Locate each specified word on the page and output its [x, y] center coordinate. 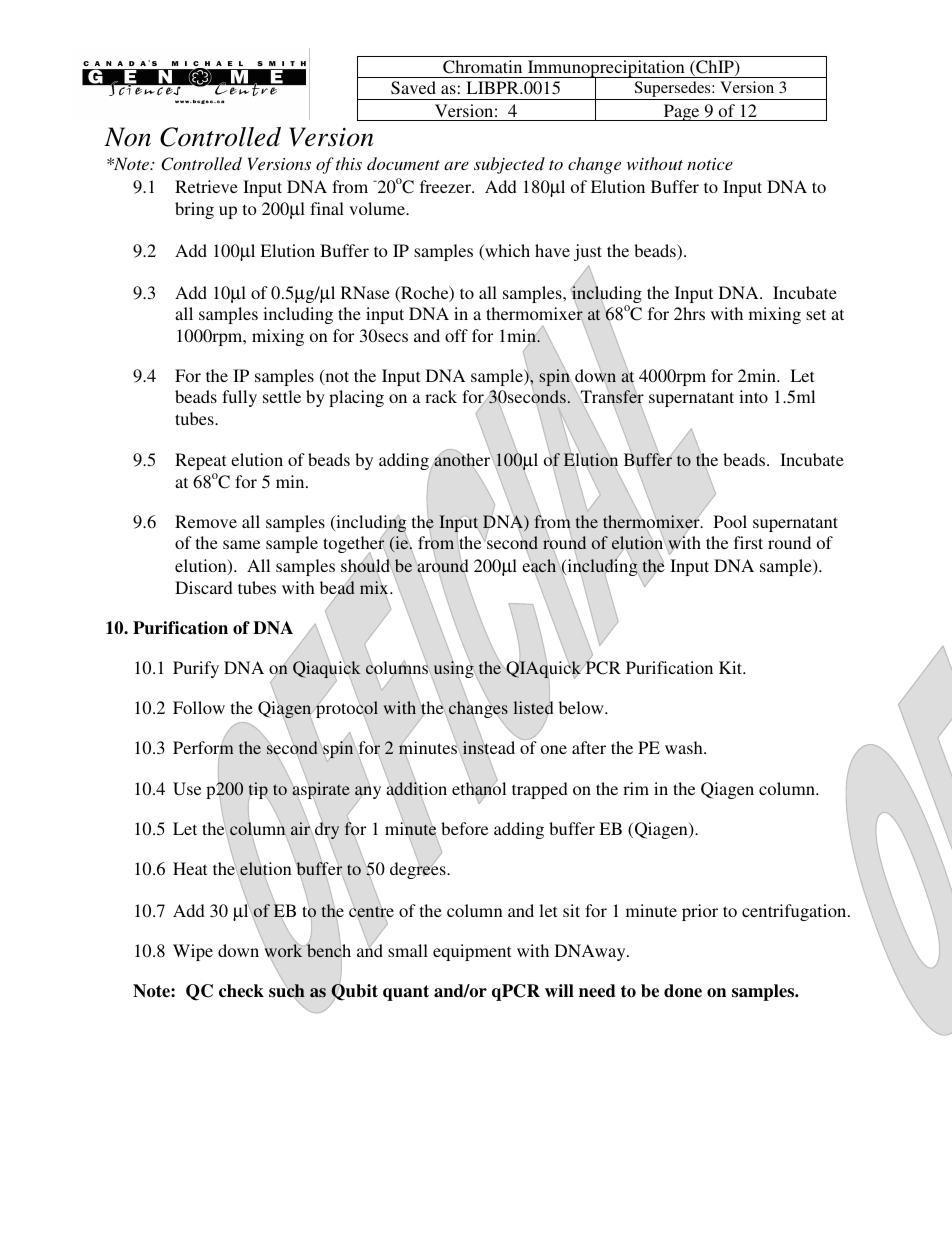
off [456, 335]
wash [685, 747]
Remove [206, 521]
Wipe [193, 952]
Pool [730, 521]
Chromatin [482, 67]
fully [239, 398]
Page [681, 112]
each [539, 565]
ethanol [479, 789]
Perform [203, 749]
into [753, 396]
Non [127, 137]
